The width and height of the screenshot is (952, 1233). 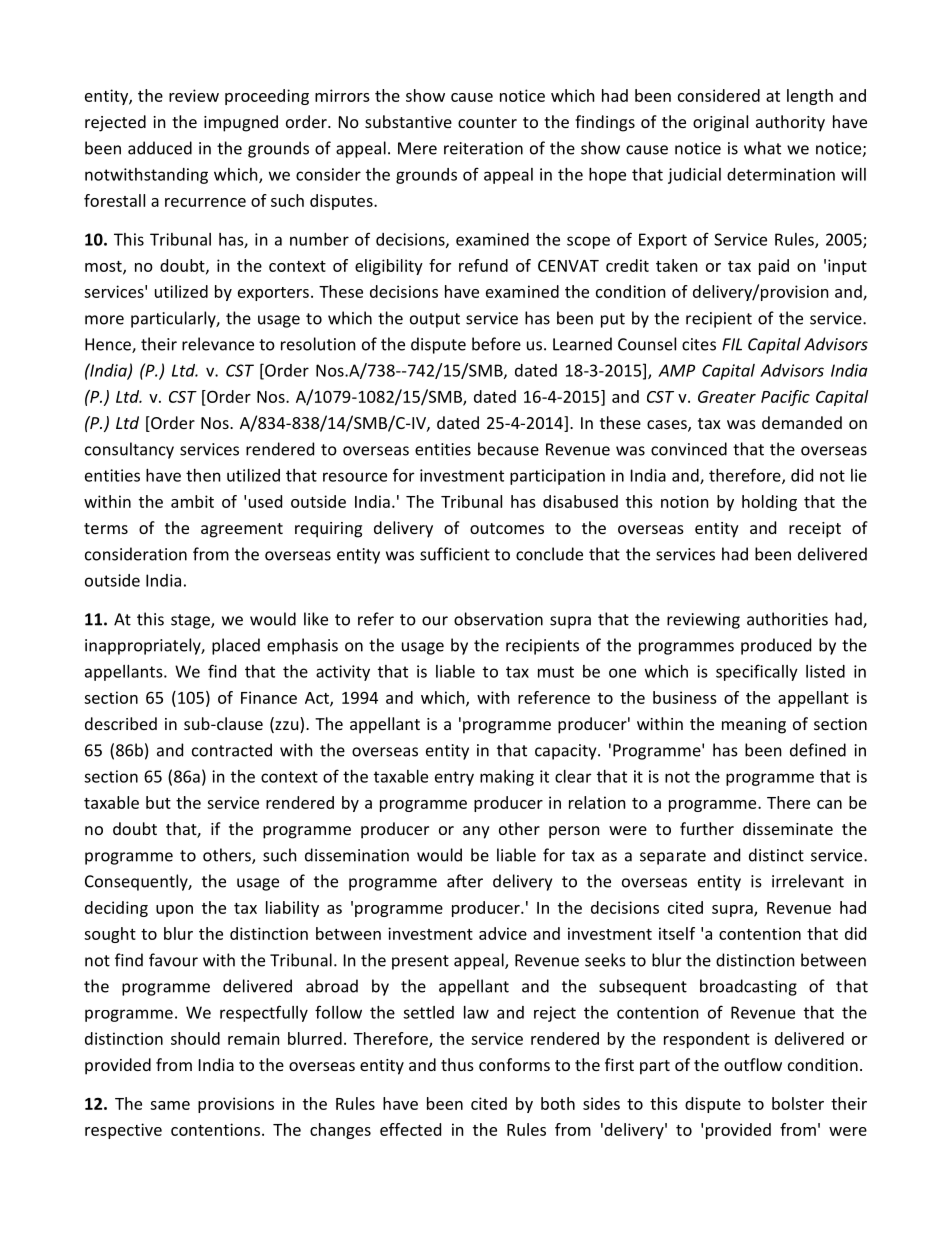 I want to click on same, so click(x=170, y=1105).
